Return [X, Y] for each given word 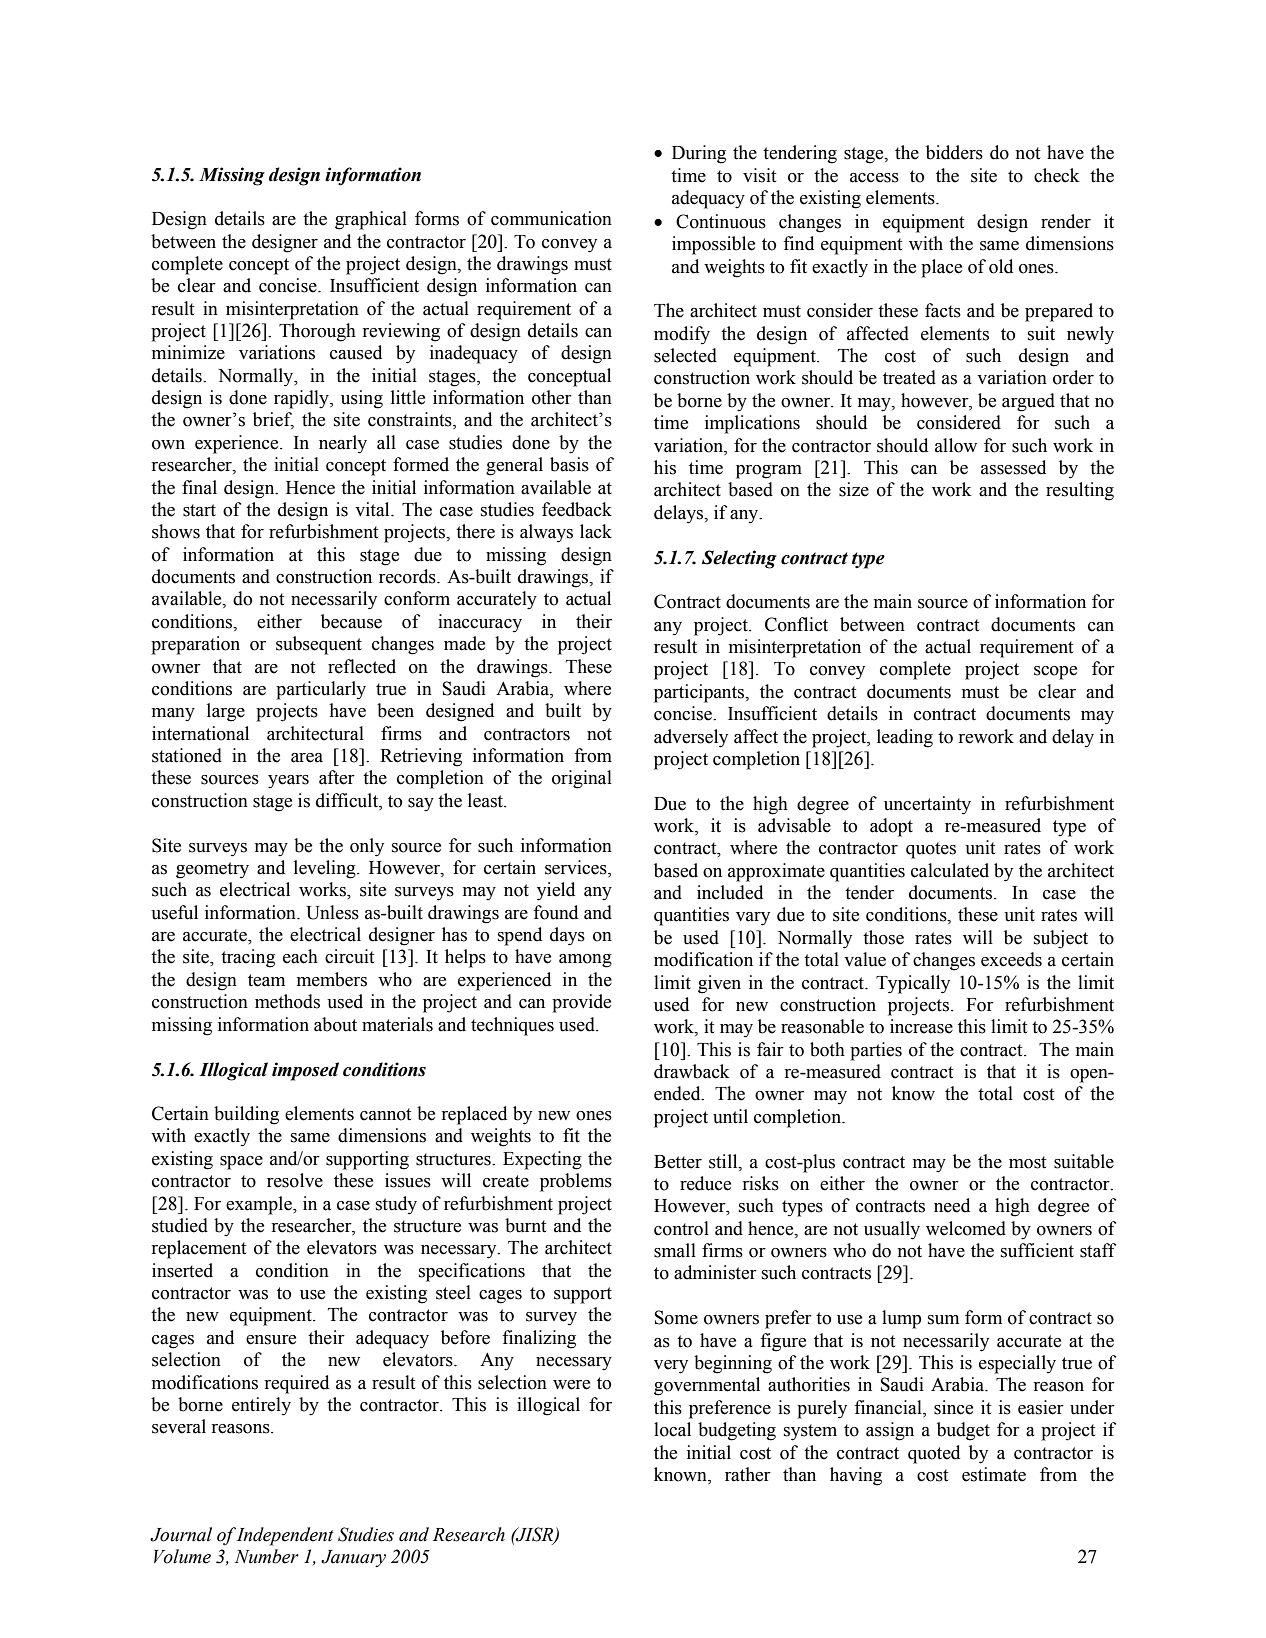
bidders [954, 152]
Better [678, 1162]
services [577, 868]
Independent [285, 1536]
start [199, 510]
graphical [371, 220]
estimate [994, 1474]
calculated [950, 870]
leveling [326, 869]
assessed [1013, 467]
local [672, 1429]
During [699, 154]
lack [596, 531]
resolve [295, 1180]
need [952, 1205]
